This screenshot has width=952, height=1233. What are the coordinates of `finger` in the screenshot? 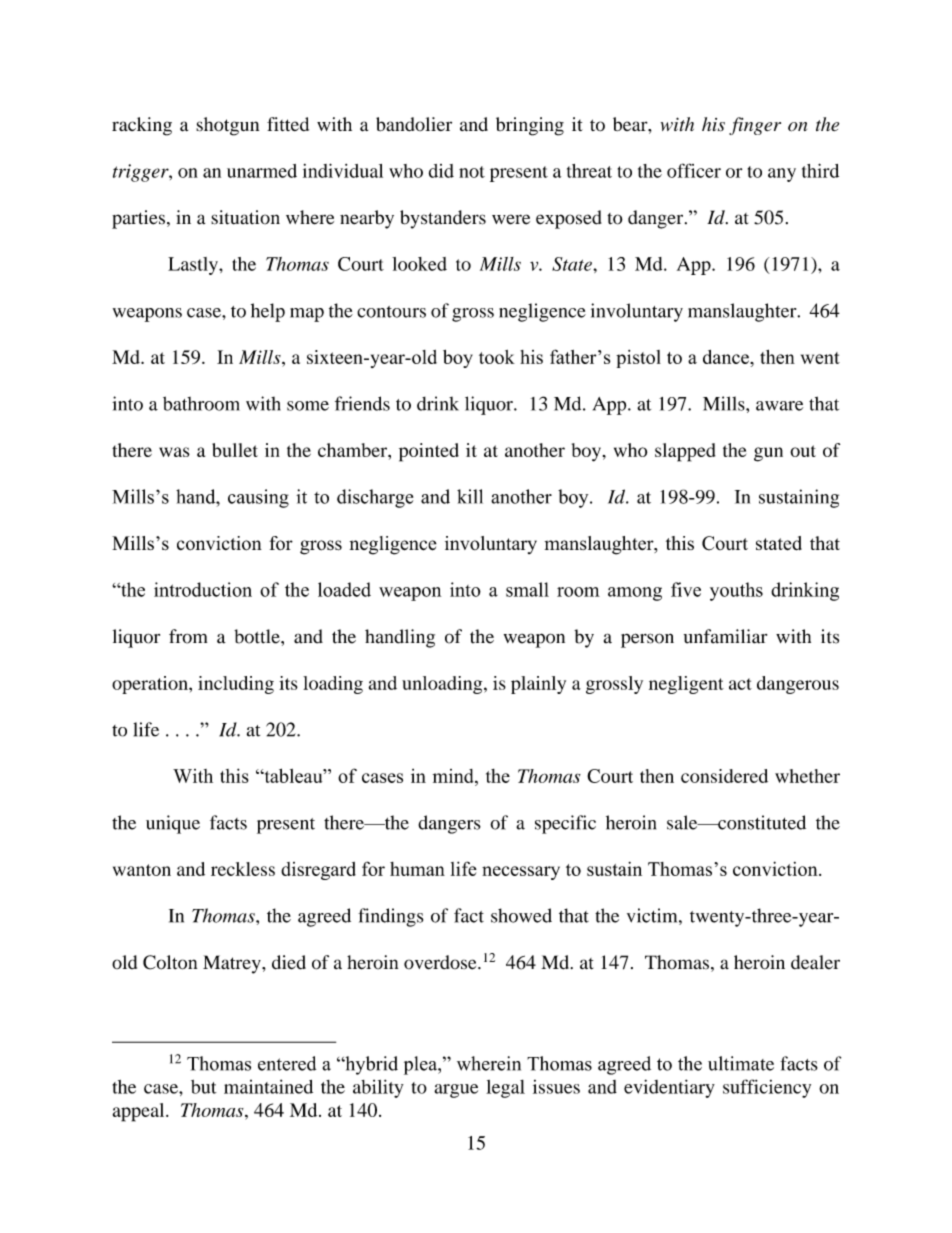 It's located at (755, 126).
